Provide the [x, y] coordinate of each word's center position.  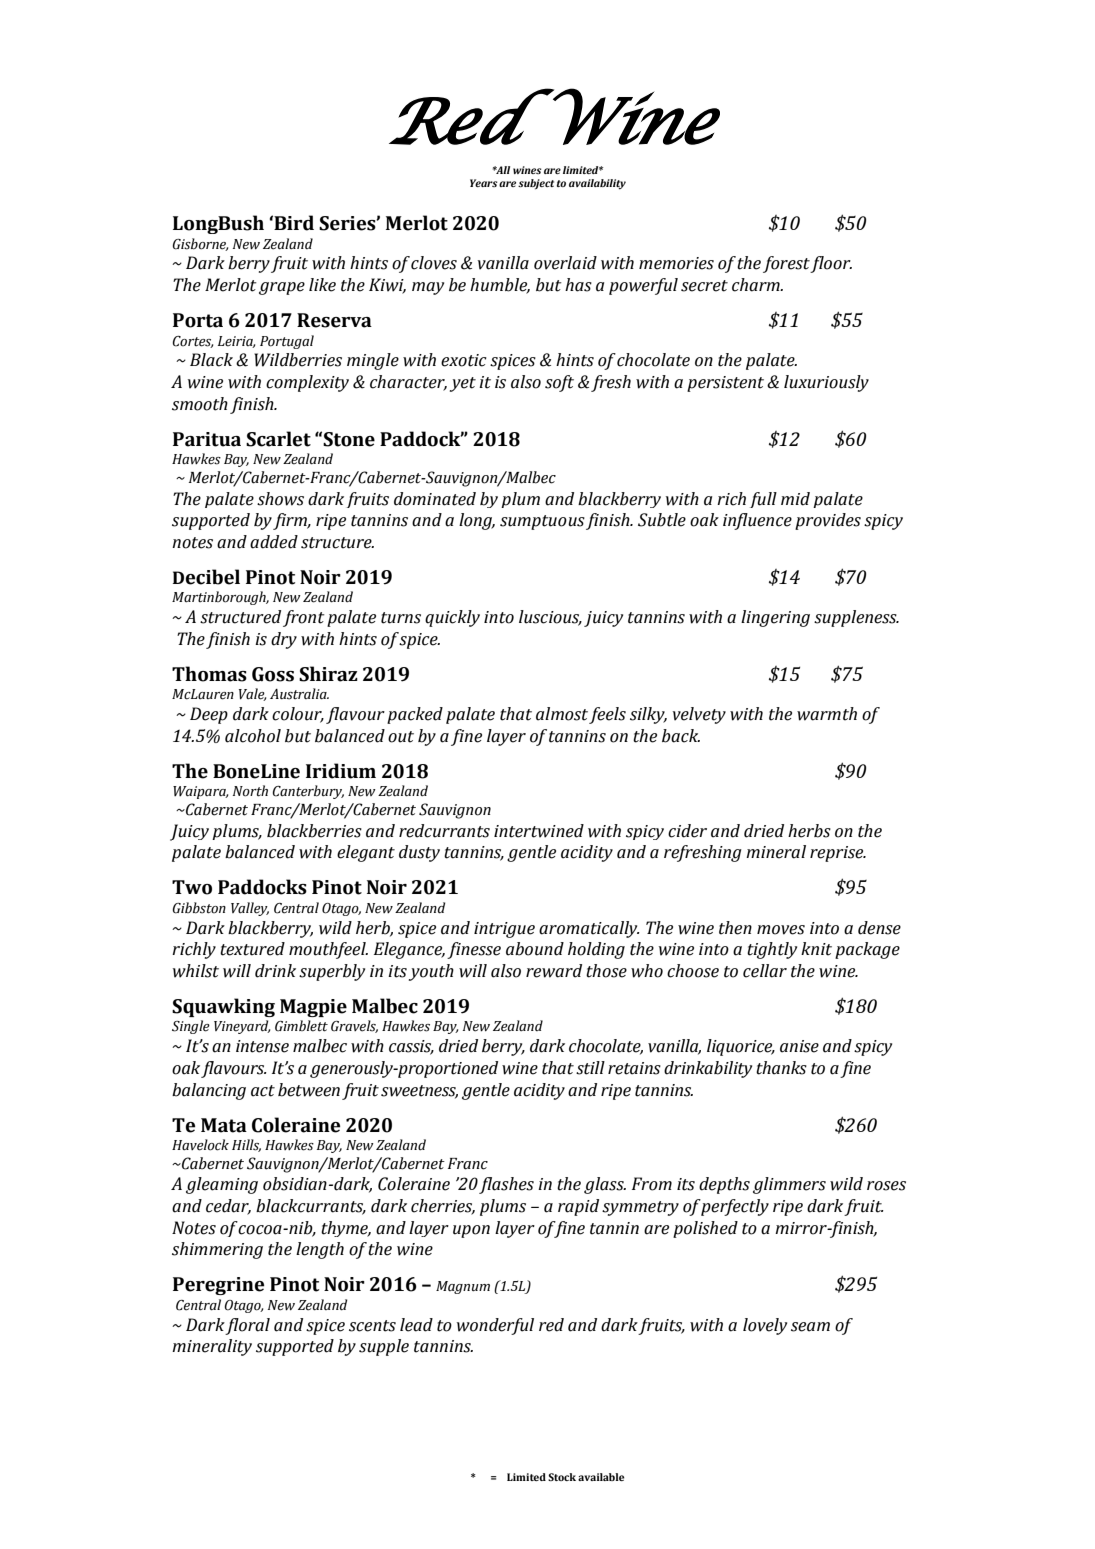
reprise [838, 854]
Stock [562, 1477]
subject [536, 184]
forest [787, 264]
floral [247, 1326]
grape [282, 288]
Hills [246, 1145]
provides [828, 521]
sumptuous [542, 522]
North [250, 791]
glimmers [789, 1185]
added [274, 542]
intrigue [504, 930]
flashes [506, 1185]
